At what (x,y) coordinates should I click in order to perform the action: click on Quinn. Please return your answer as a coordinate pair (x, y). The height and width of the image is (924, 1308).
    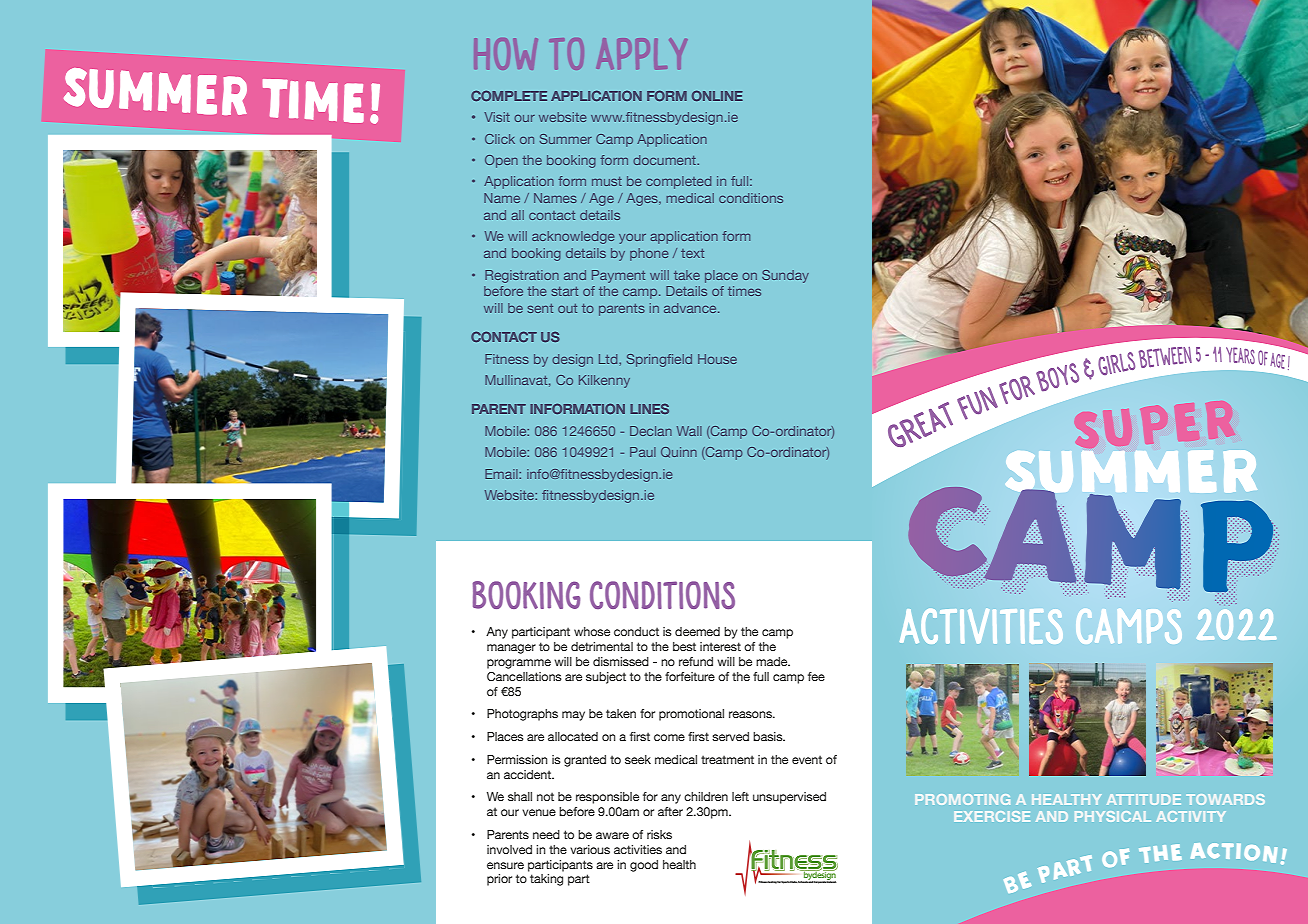
    Looking at the image, I should click on (679, 452).
